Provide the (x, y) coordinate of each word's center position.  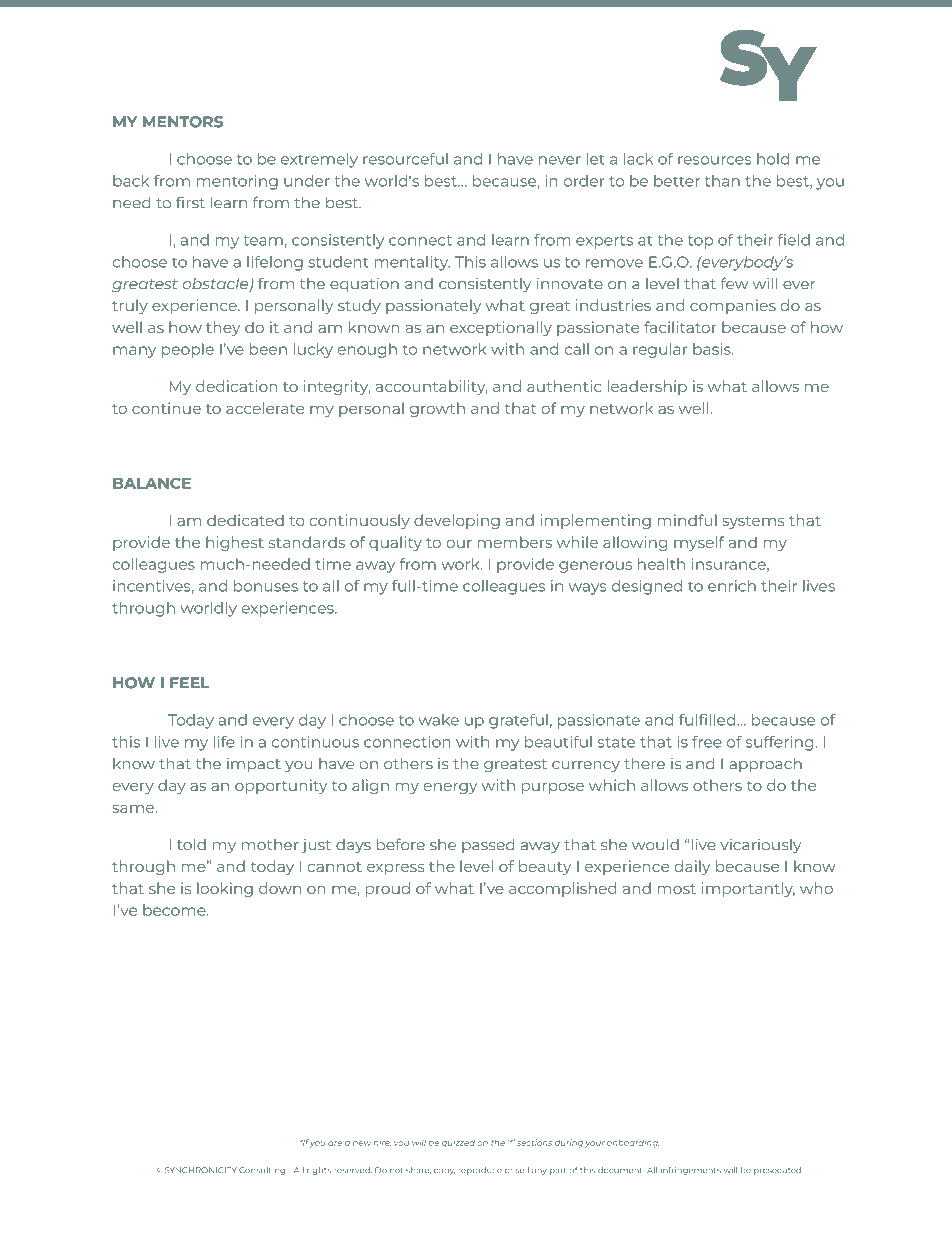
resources (715, 160)
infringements (691, 1171)
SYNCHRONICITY (201, 1170)
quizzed (458, 1143)
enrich (732, 586)
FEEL (190, 682)
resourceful (405, 159)
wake (438, 720)
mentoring (237, 182)
